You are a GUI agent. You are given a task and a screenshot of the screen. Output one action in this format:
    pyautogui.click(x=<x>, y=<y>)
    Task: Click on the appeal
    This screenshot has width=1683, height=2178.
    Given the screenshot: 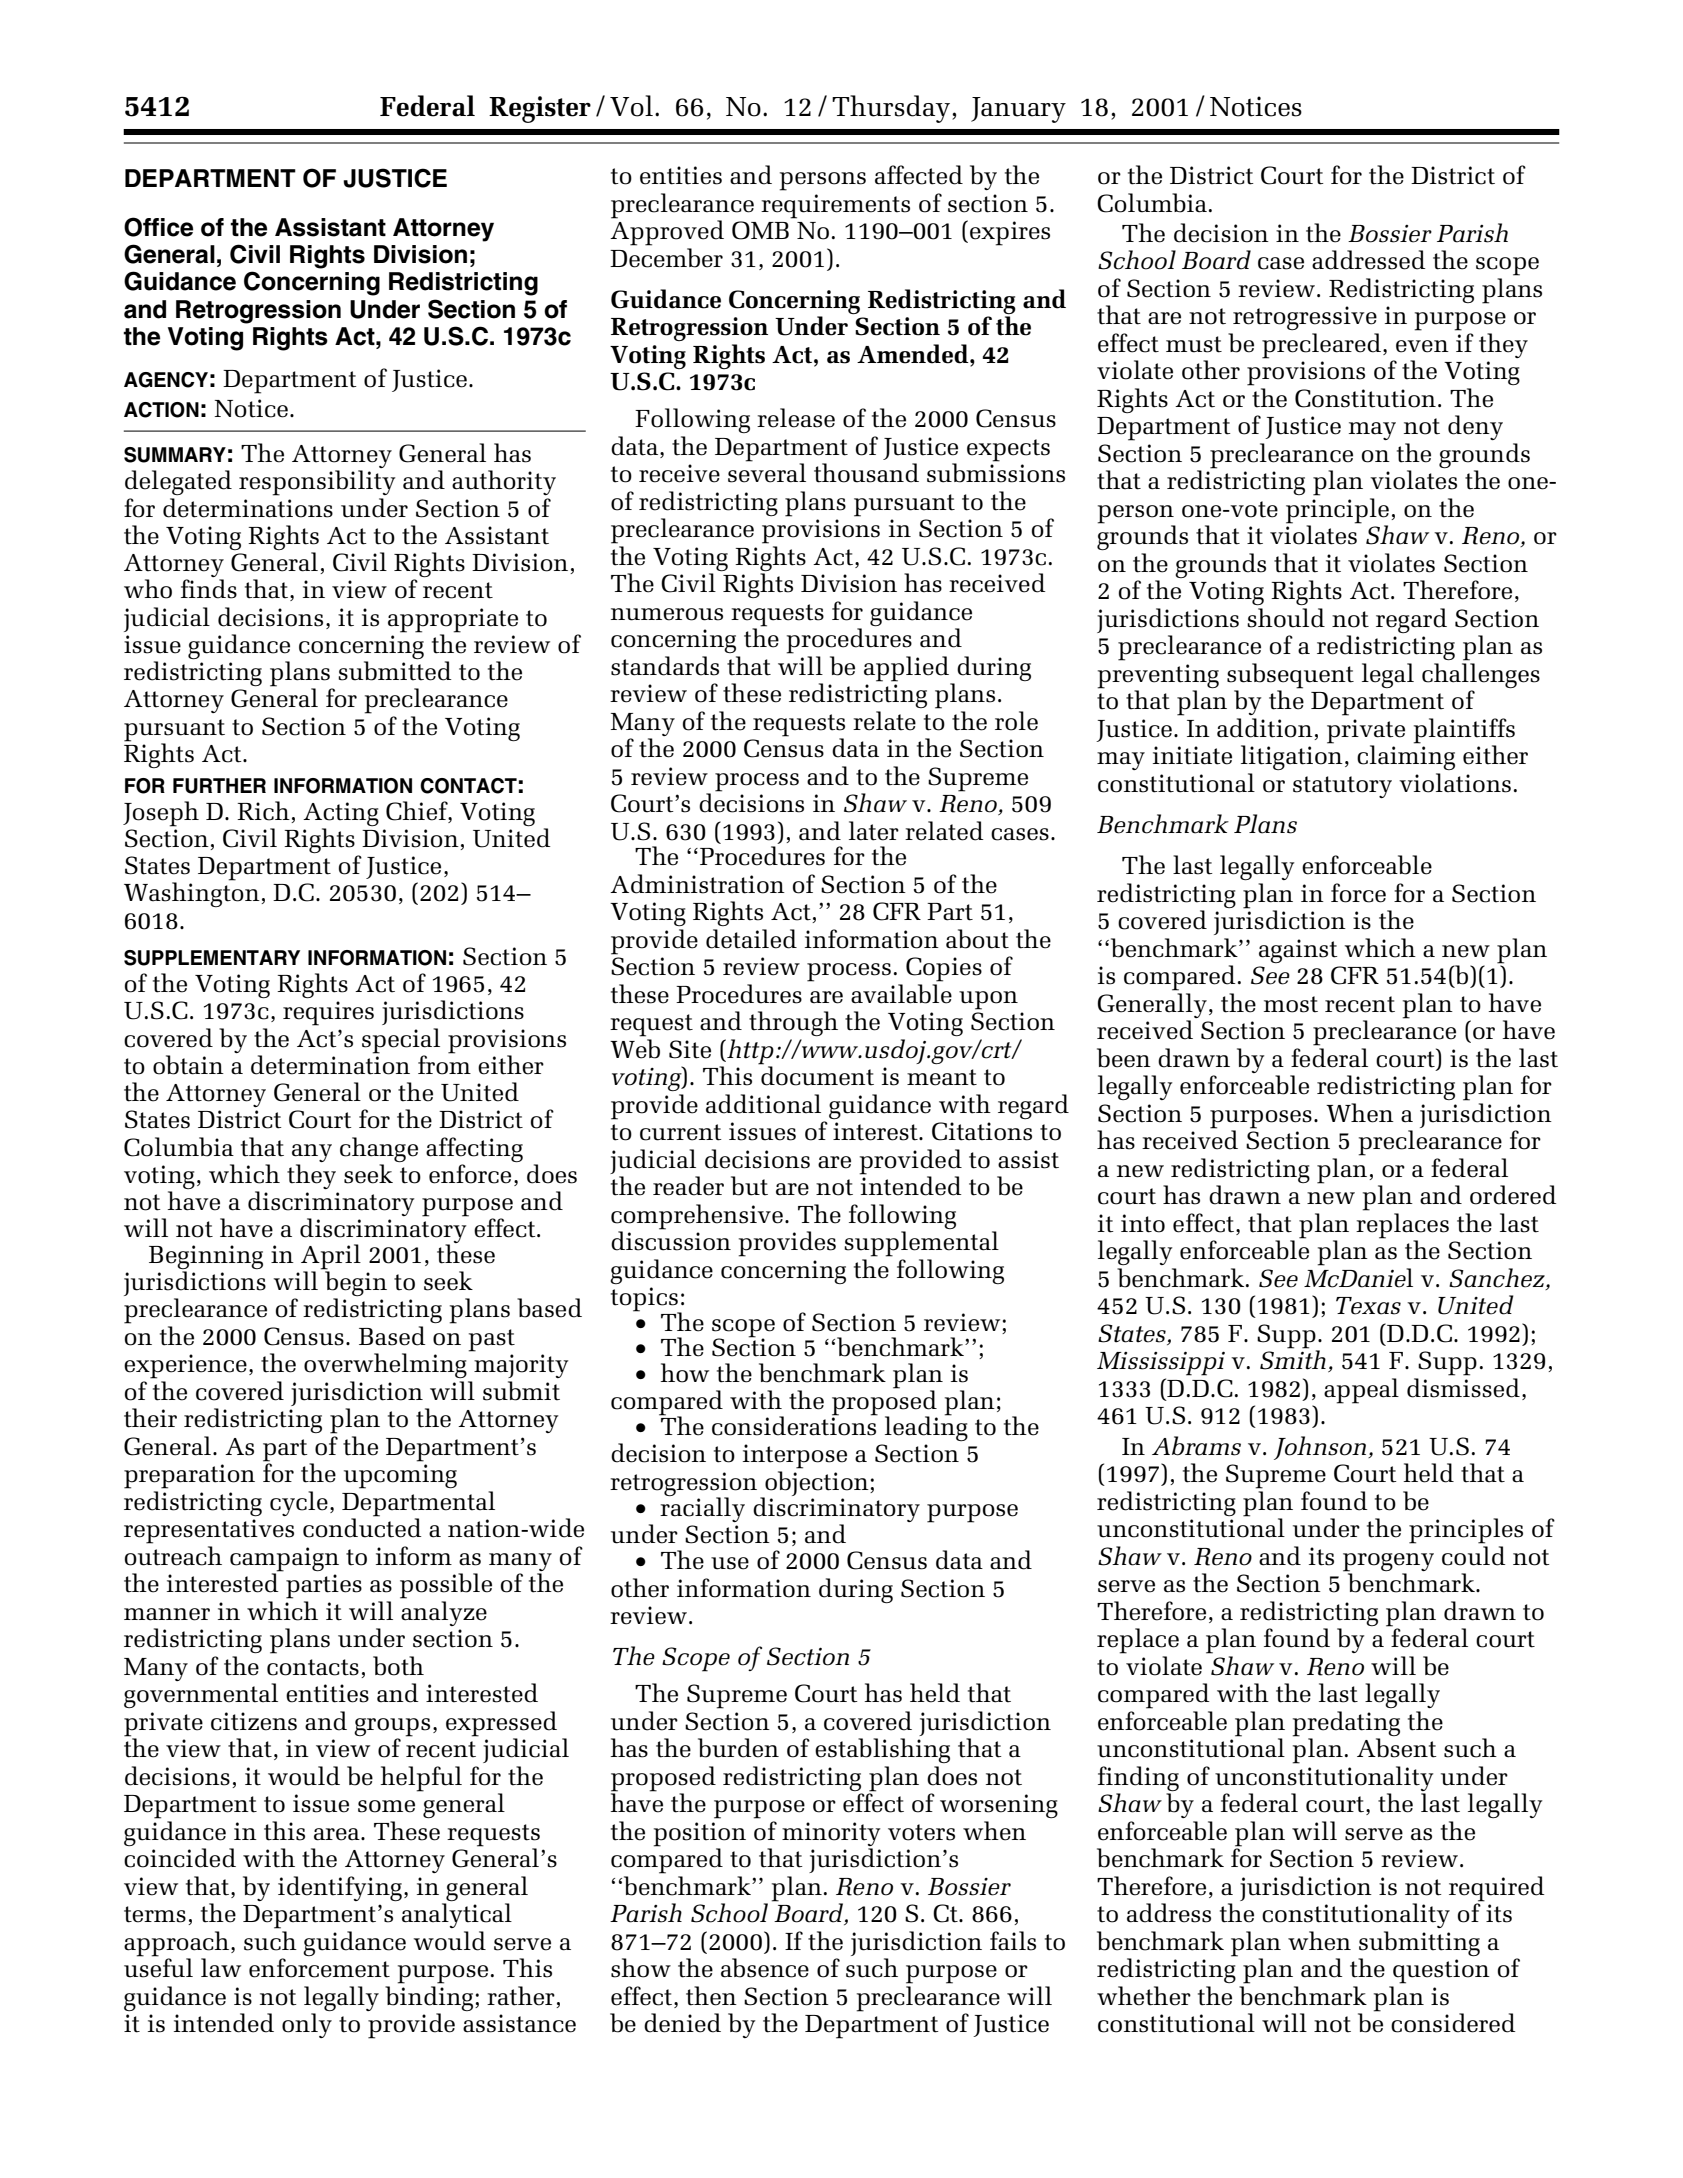 What is the action you would take?
    pyautogui.click(x=1361, y=1391)
